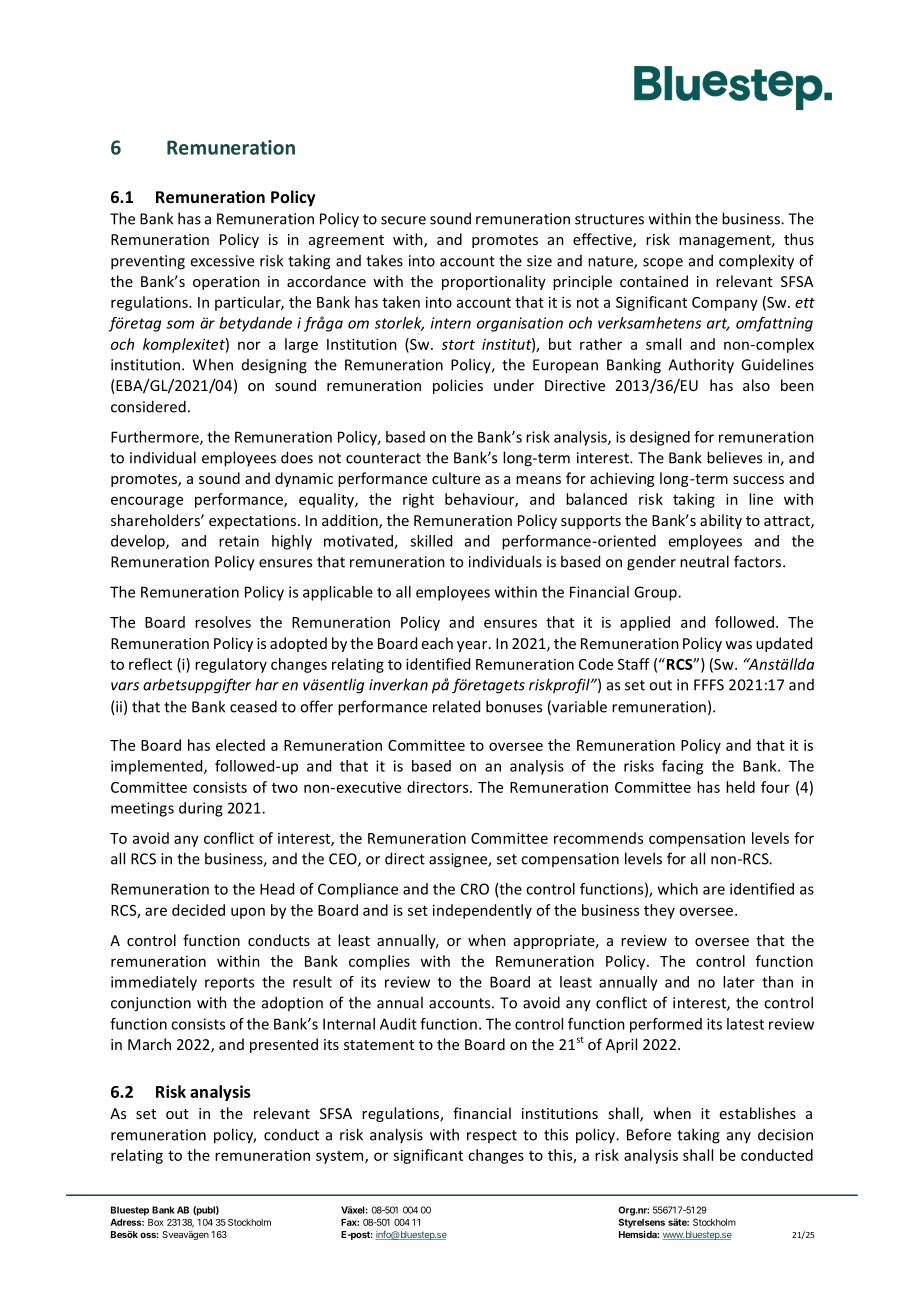  What do you see at coordinates (156, 1222) in the screenshot?
I see `Box` at bounding box center [156, 1222].
